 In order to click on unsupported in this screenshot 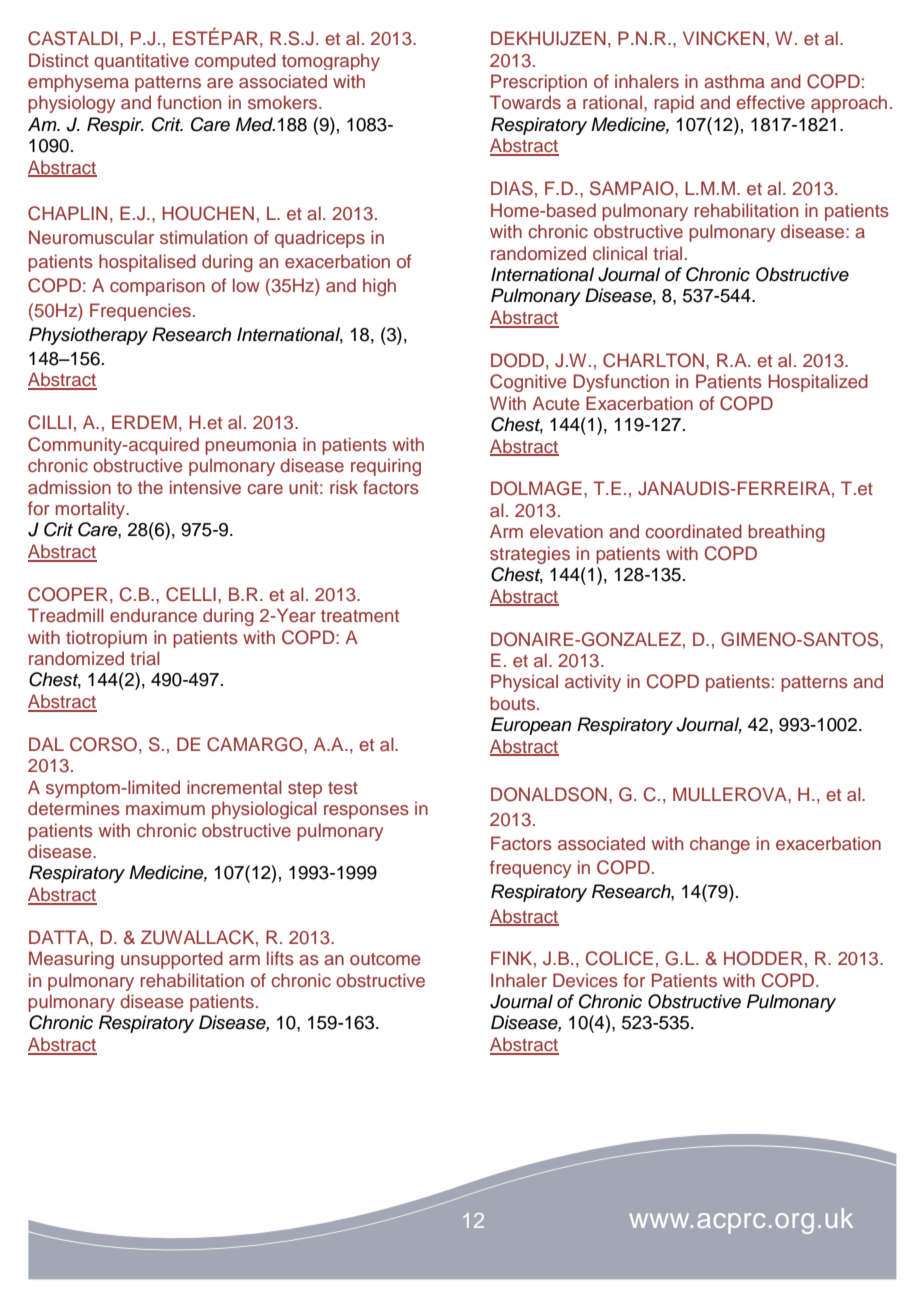, I will do `click(172, 960)`.
